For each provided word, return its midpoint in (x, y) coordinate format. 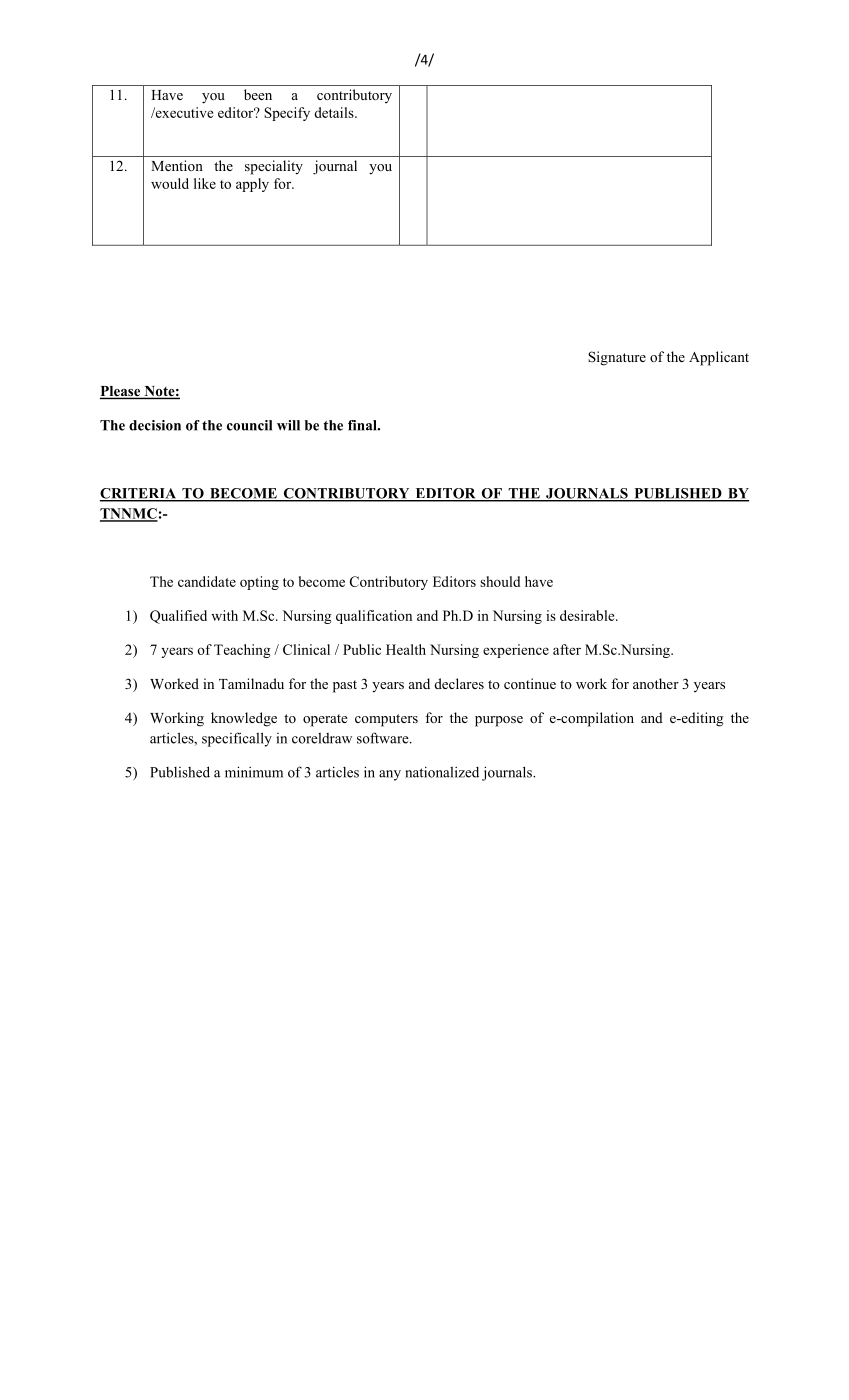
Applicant (719, 358)
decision (155, 425)
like (205, 183)
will (288, 425)
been (258, 94)
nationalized (442, 772)
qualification (374, 617)
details (335, 112)
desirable (588, 615)
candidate (207, 581)
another (656, 683)
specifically (237, 739)
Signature (617, 358)
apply (252, 185)
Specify (287, 114)
